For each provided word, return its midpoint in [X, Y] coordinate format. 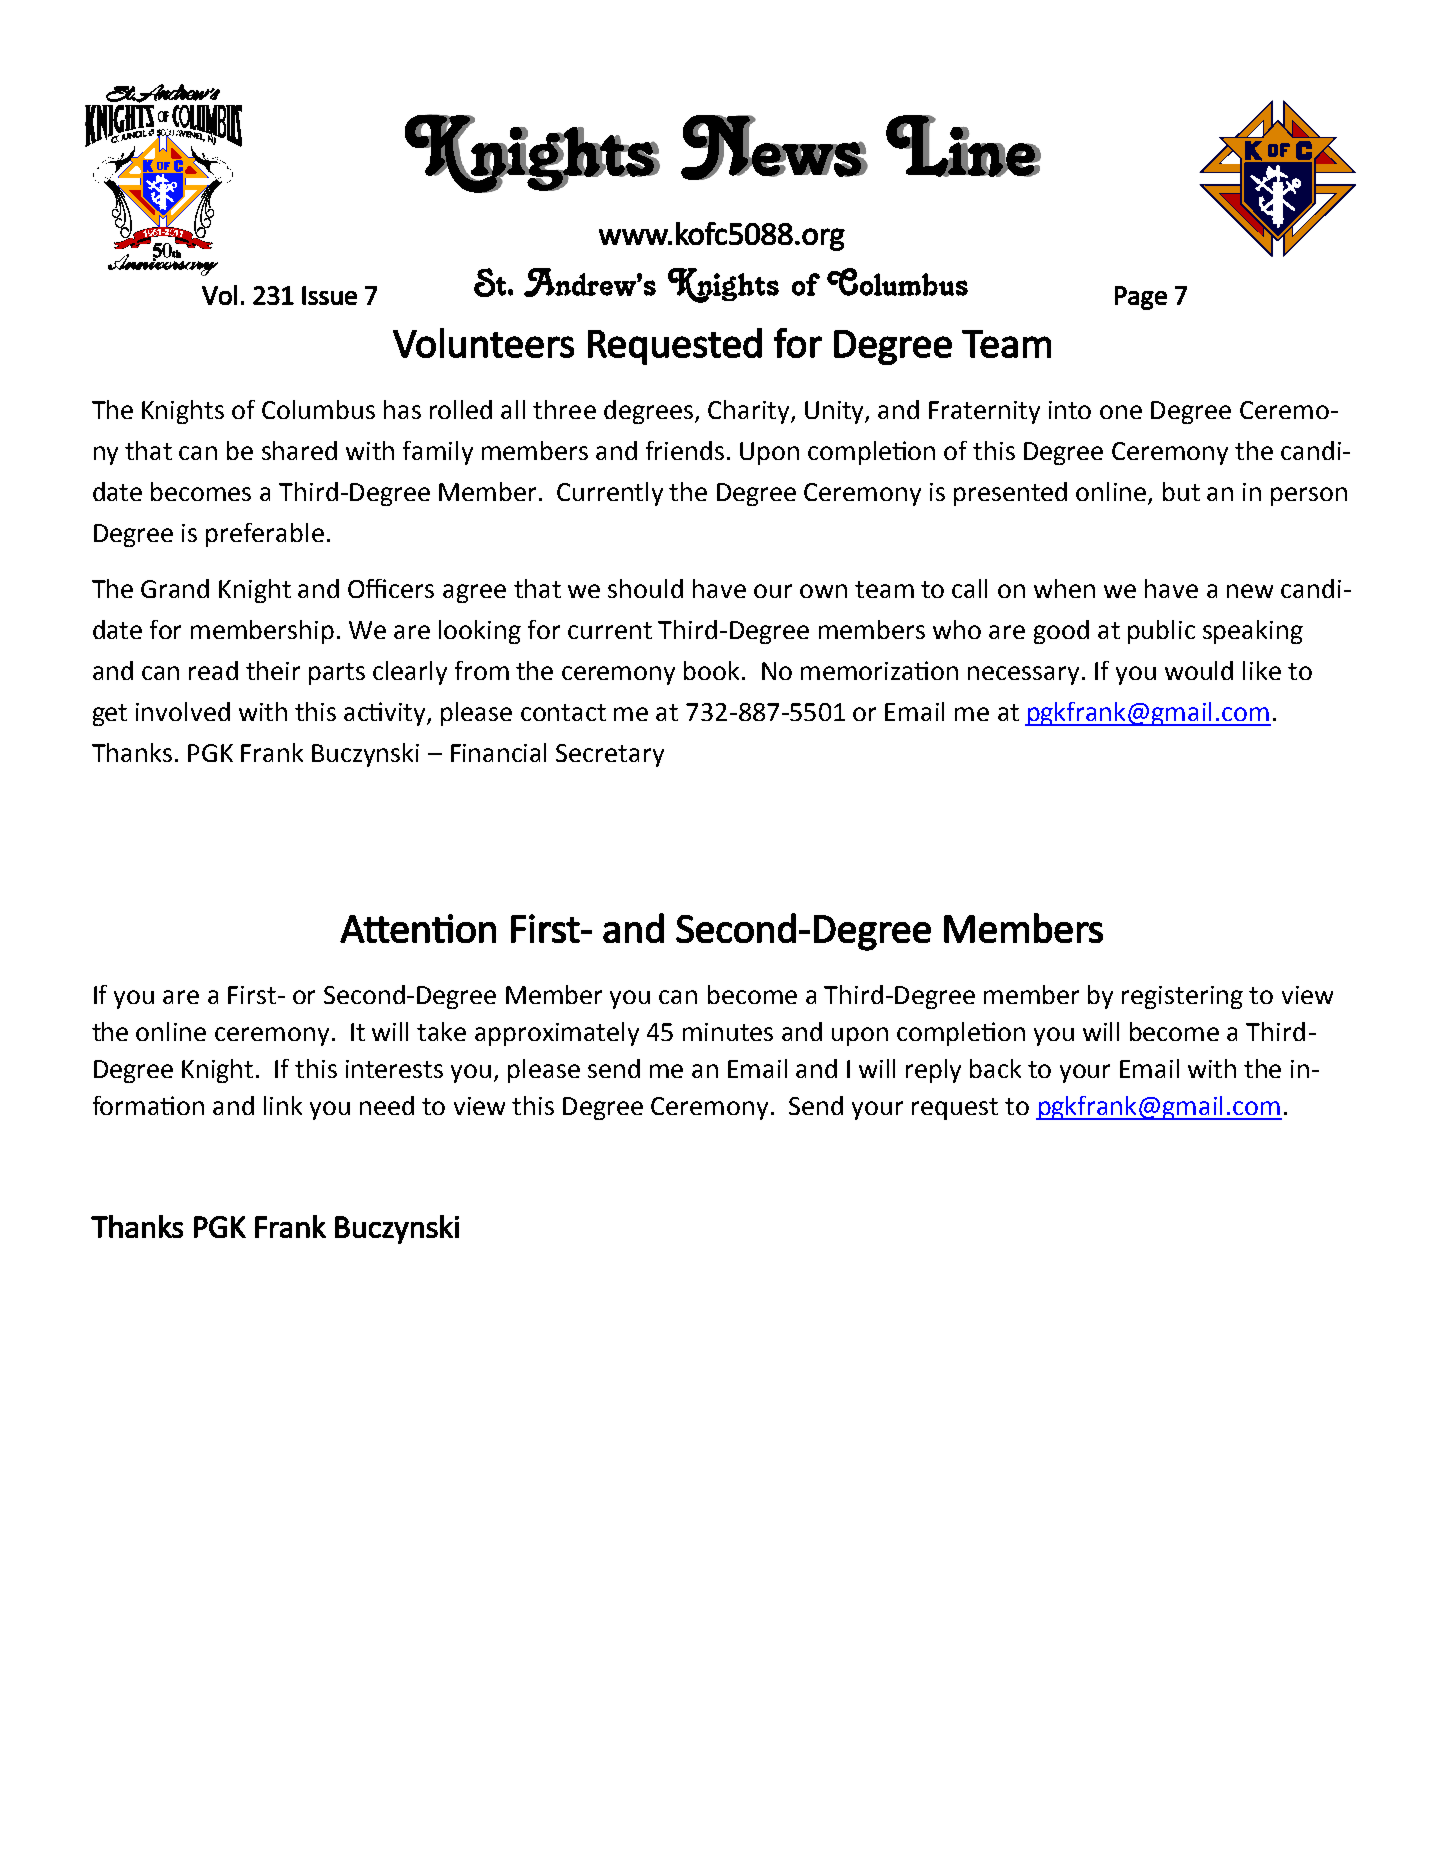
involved [183, 711]
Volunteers [483, 343]
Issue [329, 295]
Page [1141, 298]
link [283, 1105]
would [1199, 670]
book [711, 670]
